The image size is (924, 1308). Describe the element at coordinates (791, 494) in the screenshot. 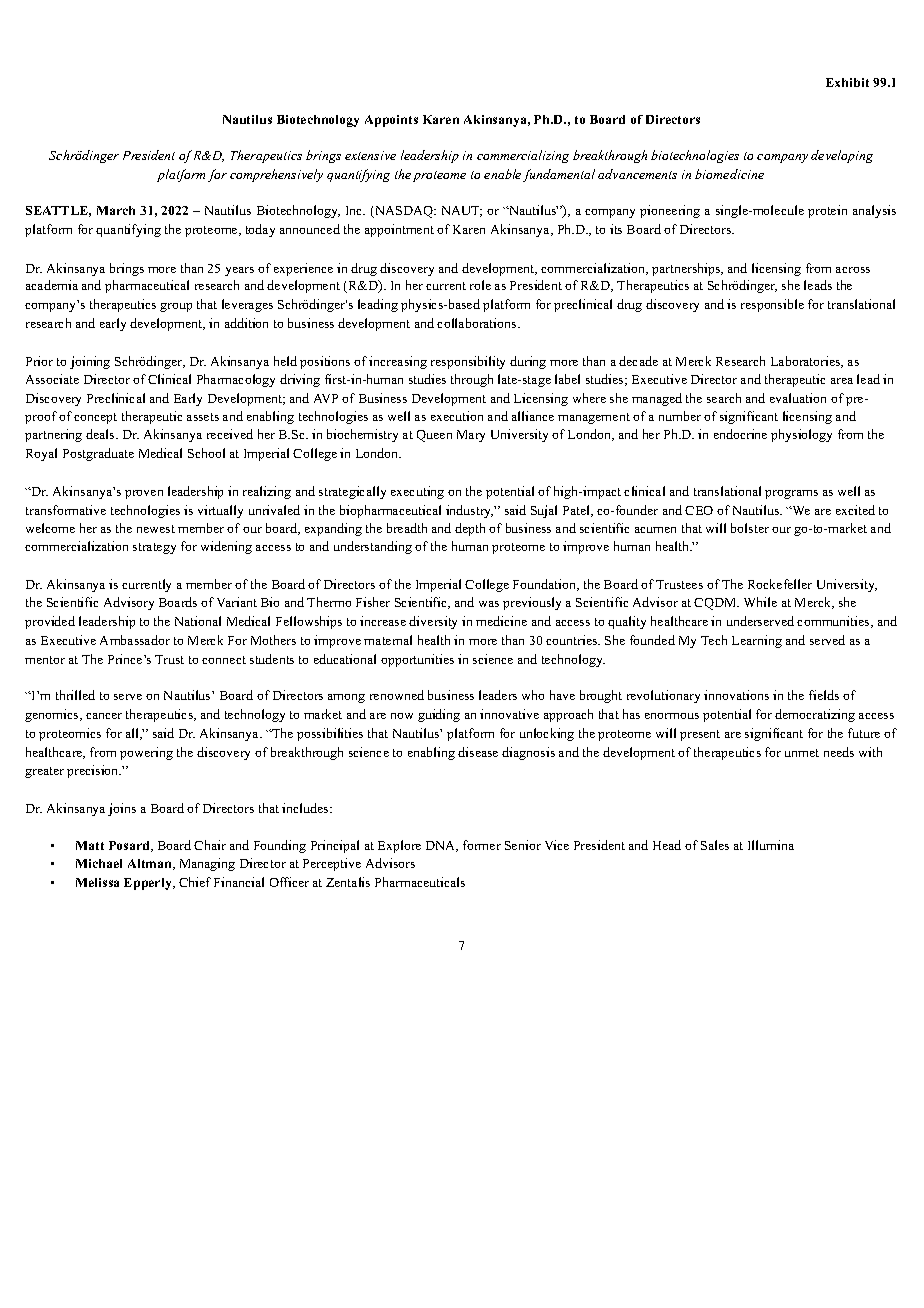

I see `programs` at that location.
